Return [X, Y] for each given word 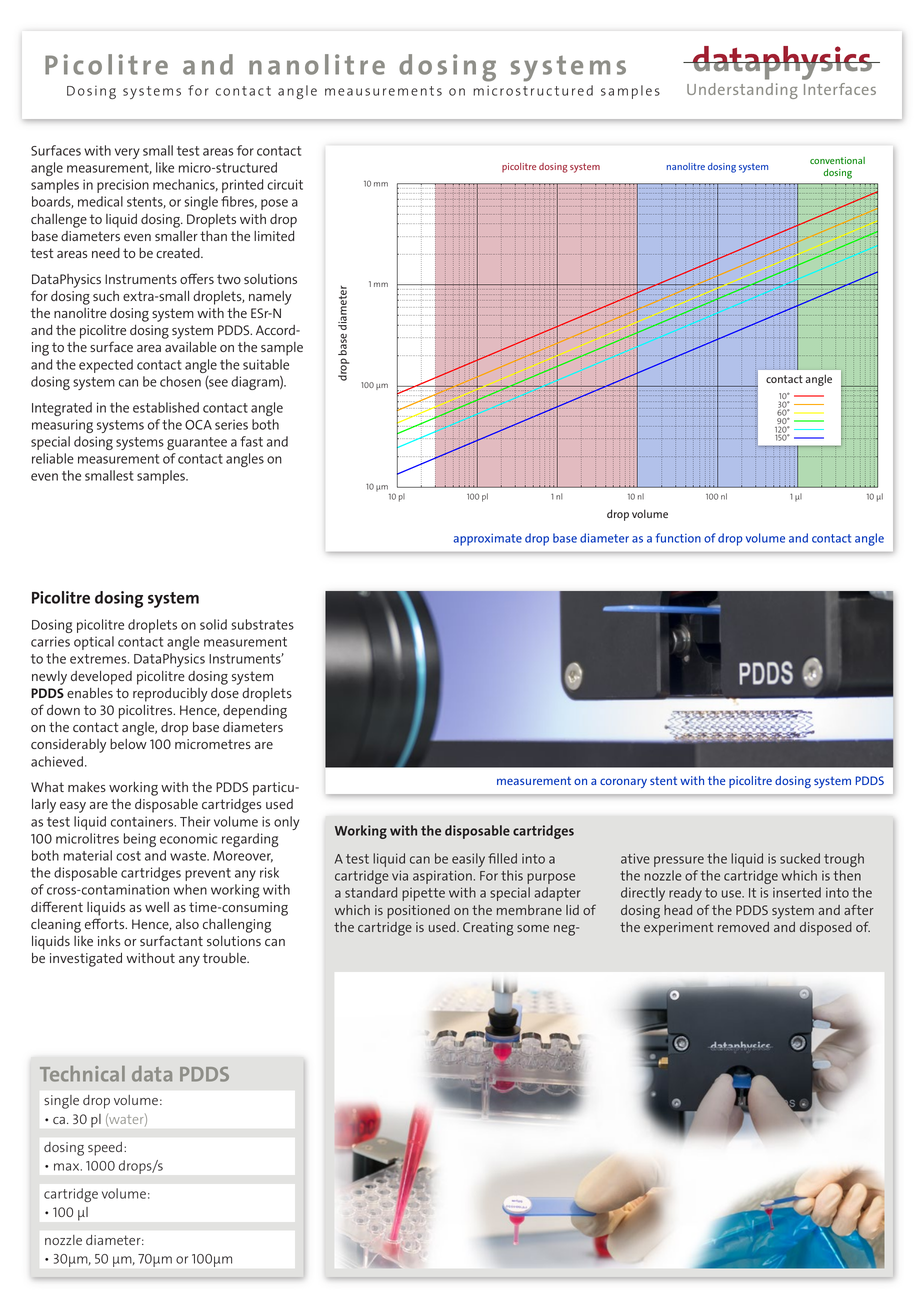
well [157, 907]
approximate [488, 540]
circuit [285, 184]
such [106, 296]
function [678, 538]
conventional [837, 160]
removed [743, 927]
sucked [800, 858]
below [128, 744]
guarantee [197, 443]
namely [270, 298]
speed [105, 1149]
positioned [418, 912]
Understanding [742, 91]
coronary [623, 783]
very [127, 153]
